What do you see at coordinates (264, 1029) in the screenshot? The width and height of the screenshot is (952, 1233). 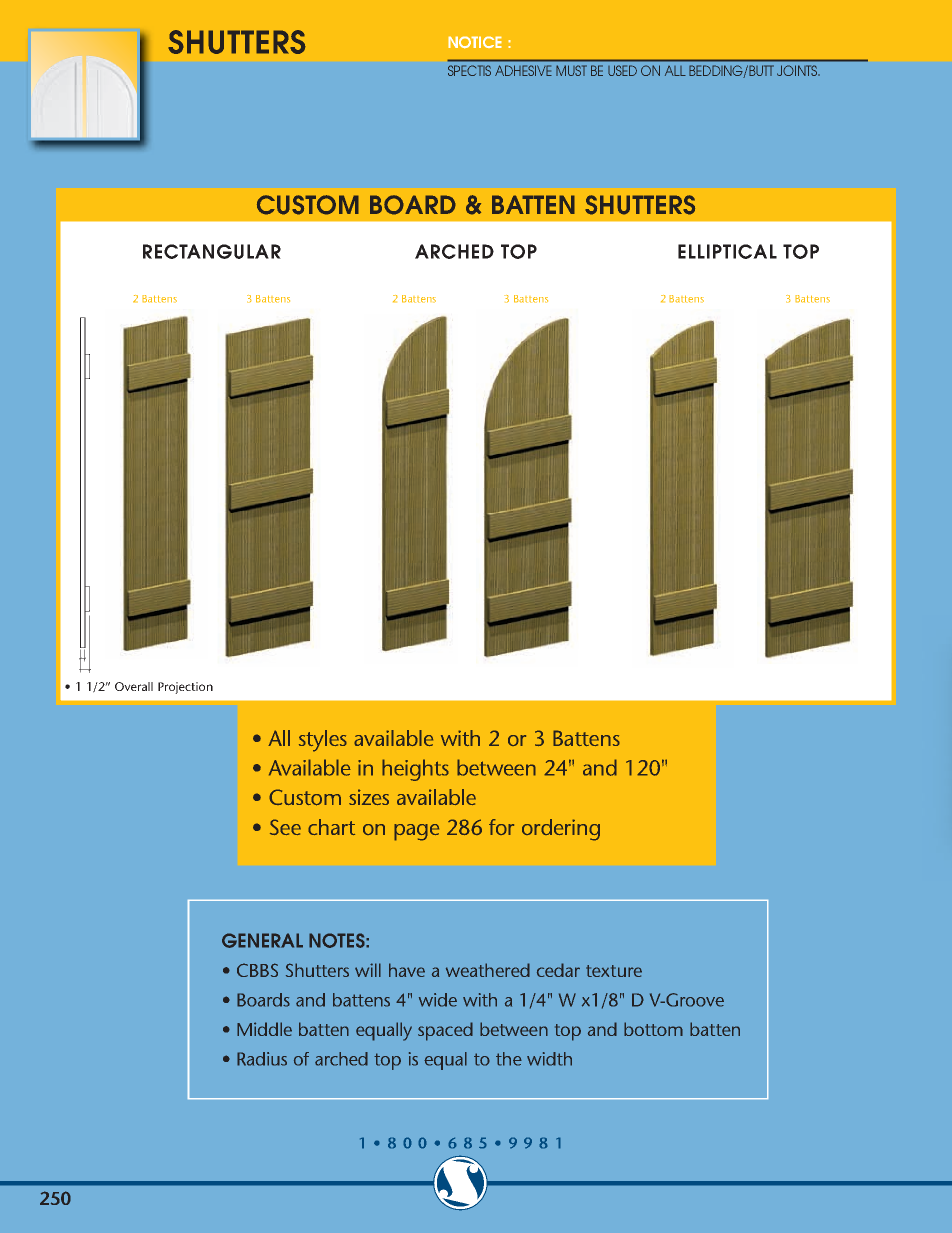 I see `Middle` at bounding box center [264, 1029].
